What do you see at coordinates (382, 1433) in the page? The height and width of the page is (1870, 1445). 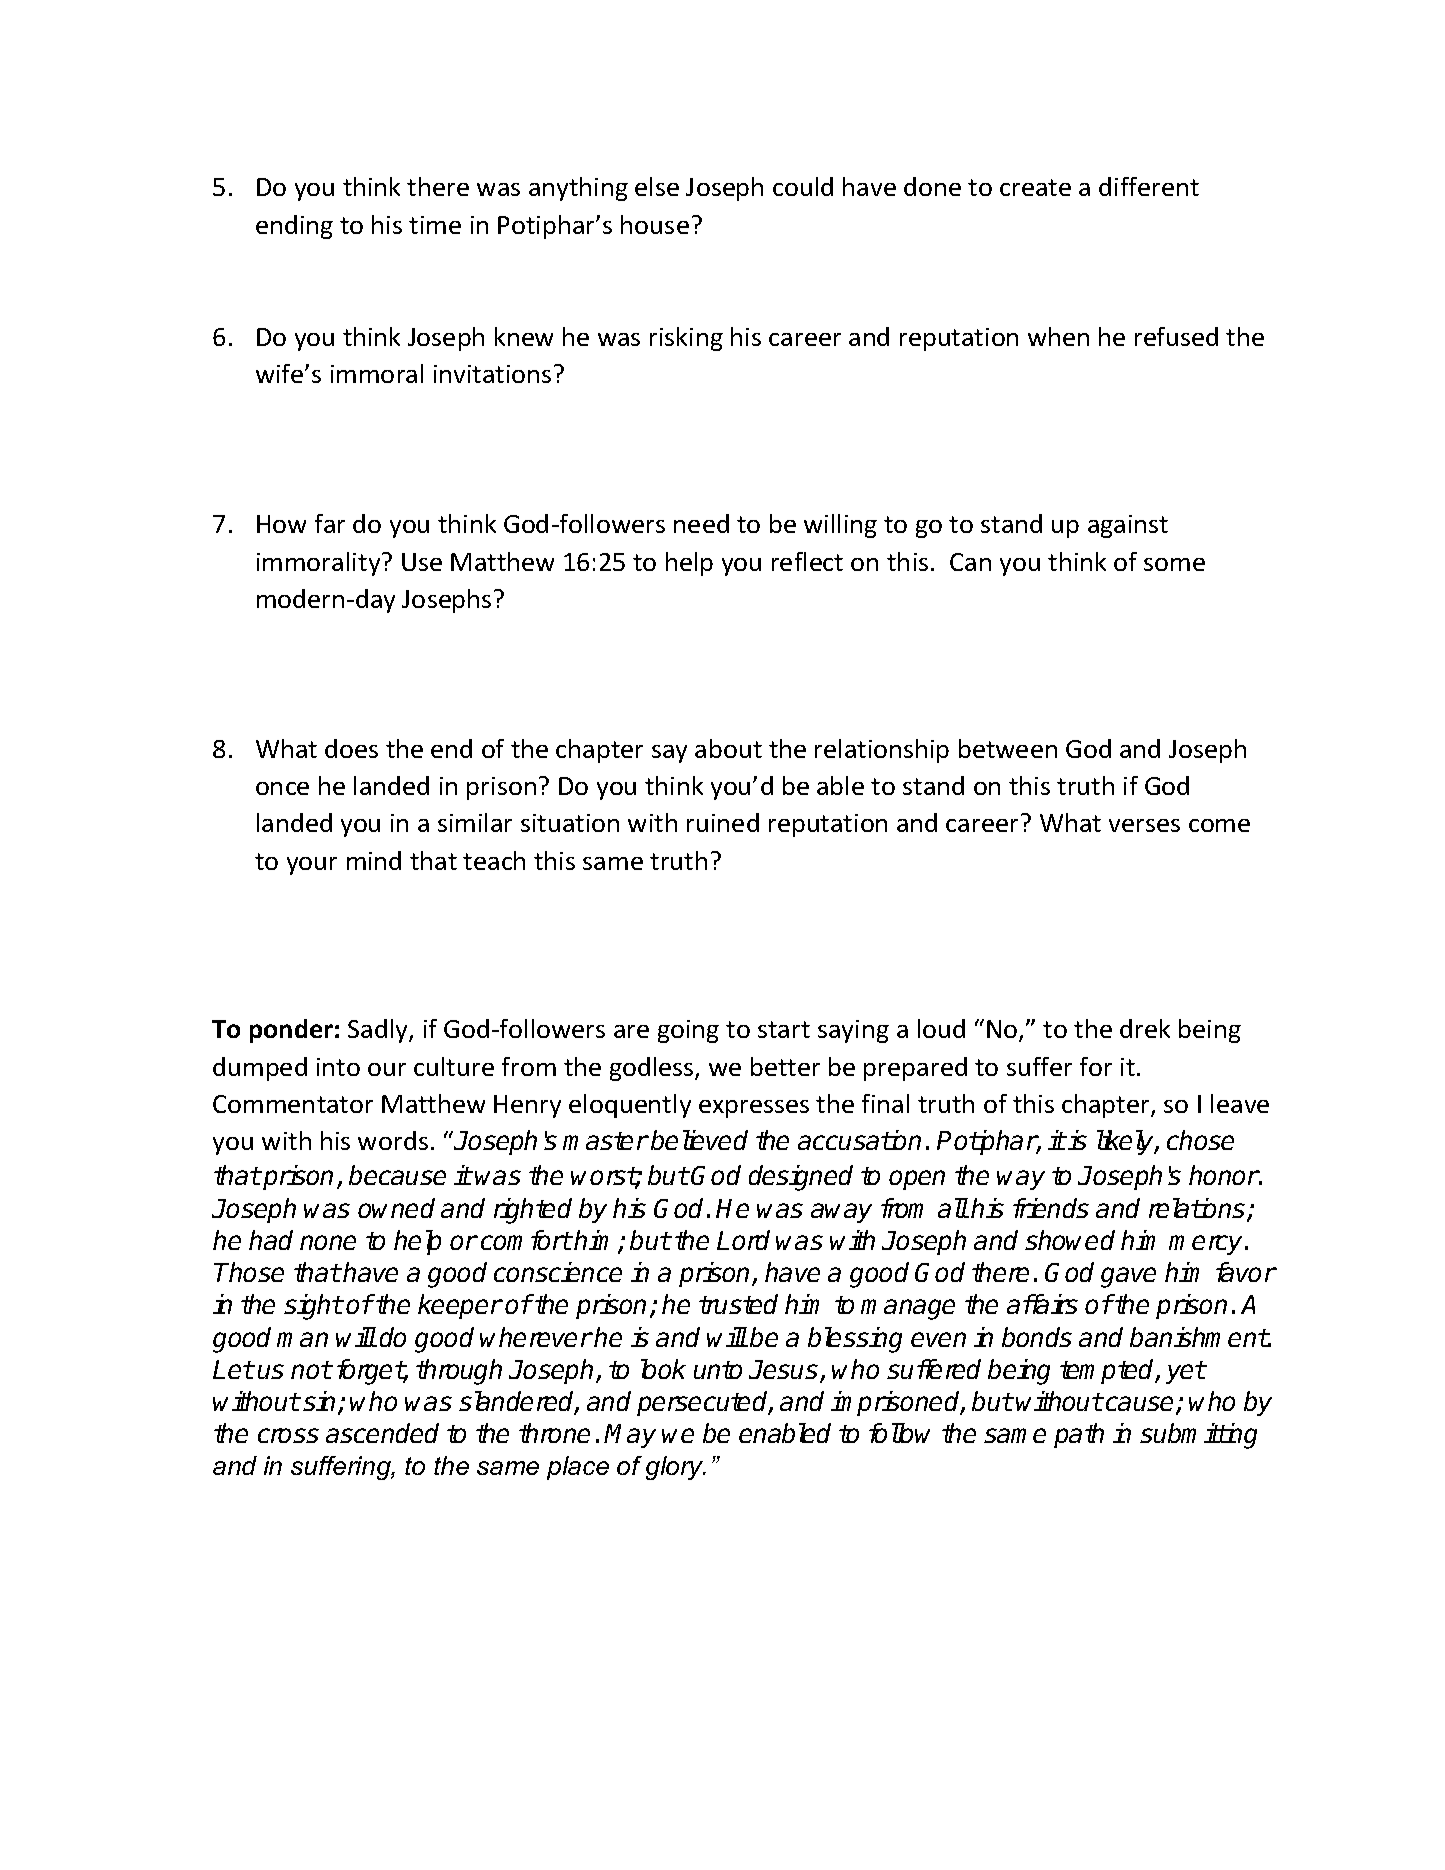 I see `ascended` at bounding box center [382, 1433].
